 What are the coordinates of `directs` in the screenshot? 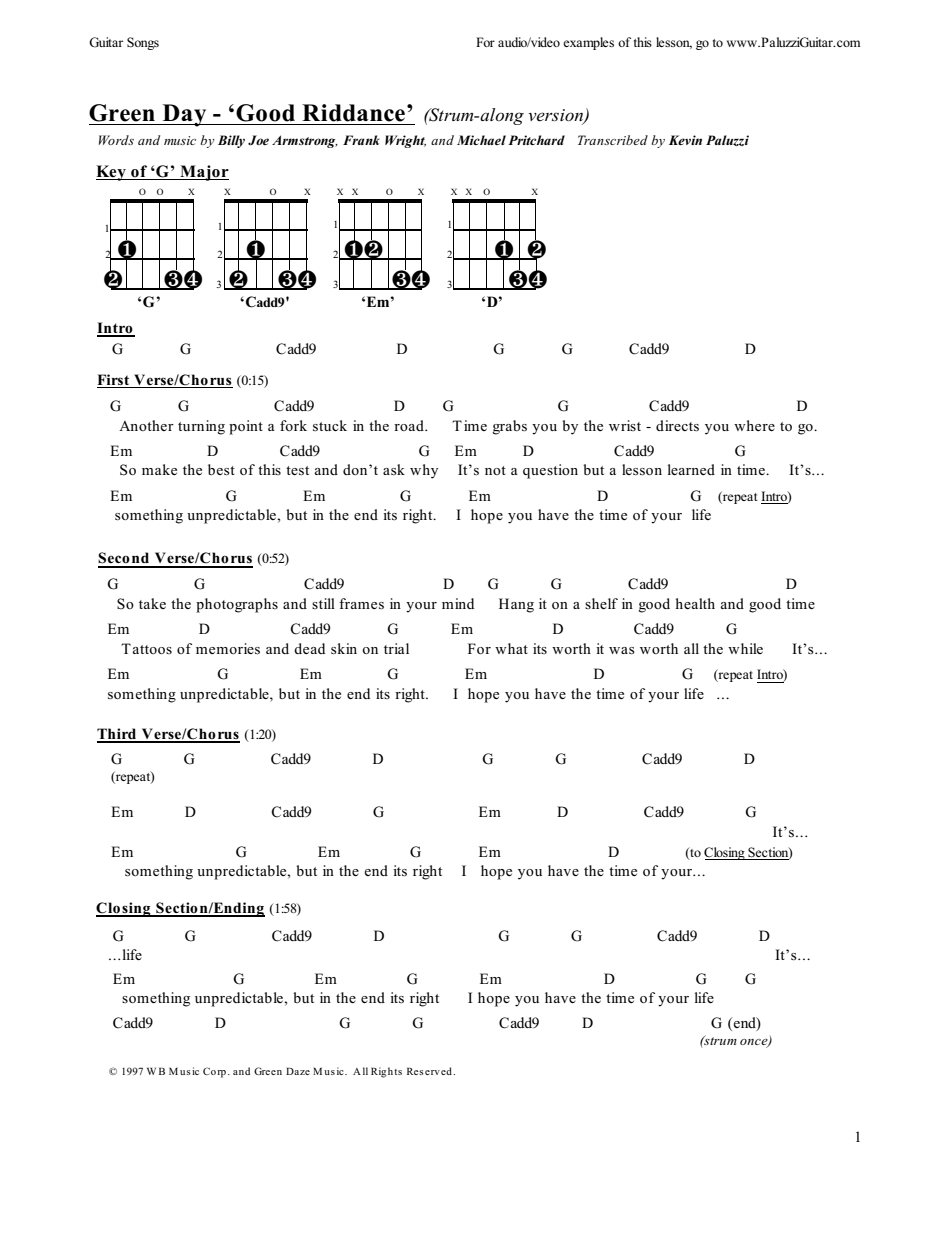 It's located at (677, 426).
